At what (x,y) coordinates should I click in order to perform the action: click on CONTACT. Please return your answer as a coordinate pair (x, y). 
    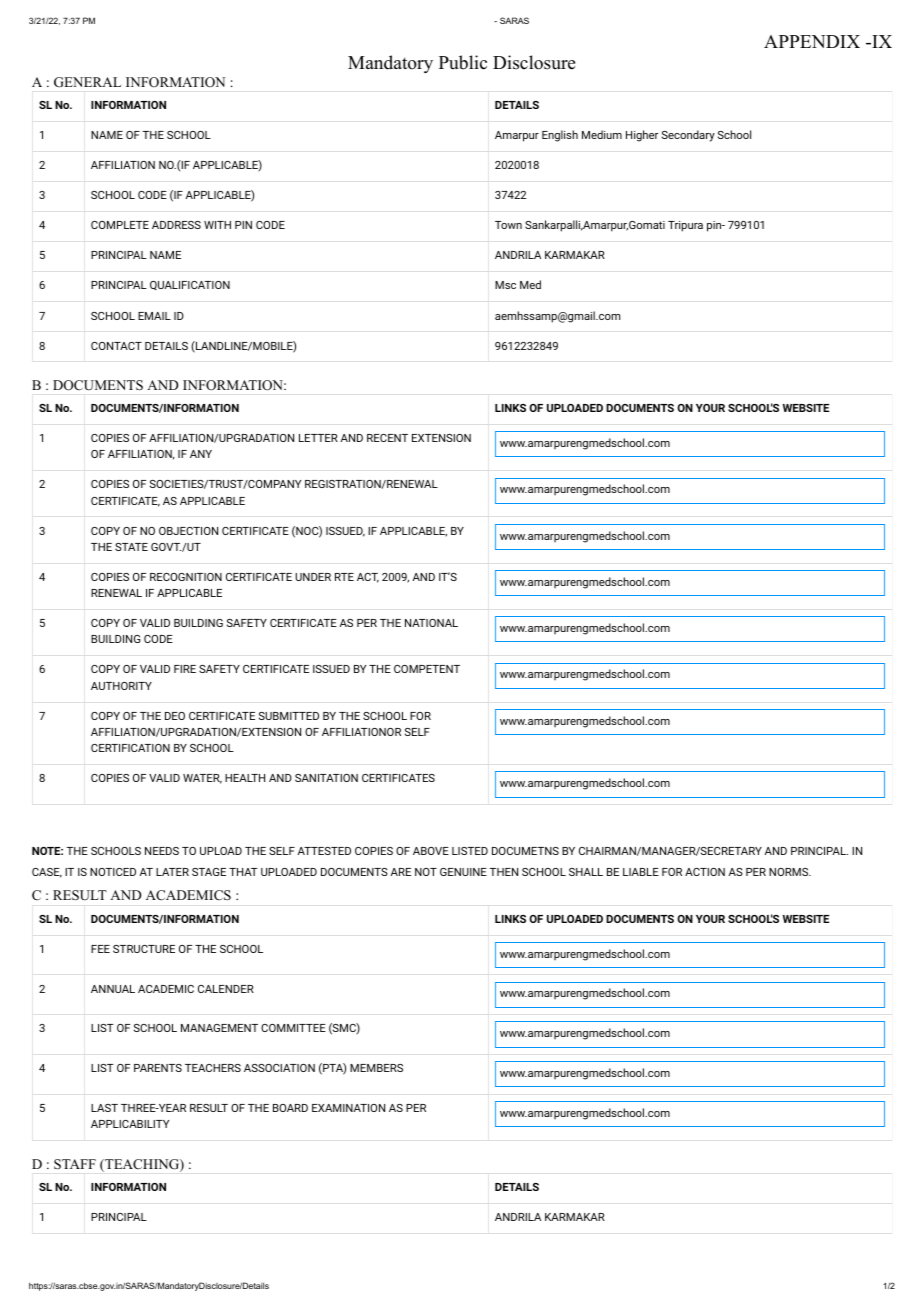
    Looking at the image, I should click on (116, 346).
